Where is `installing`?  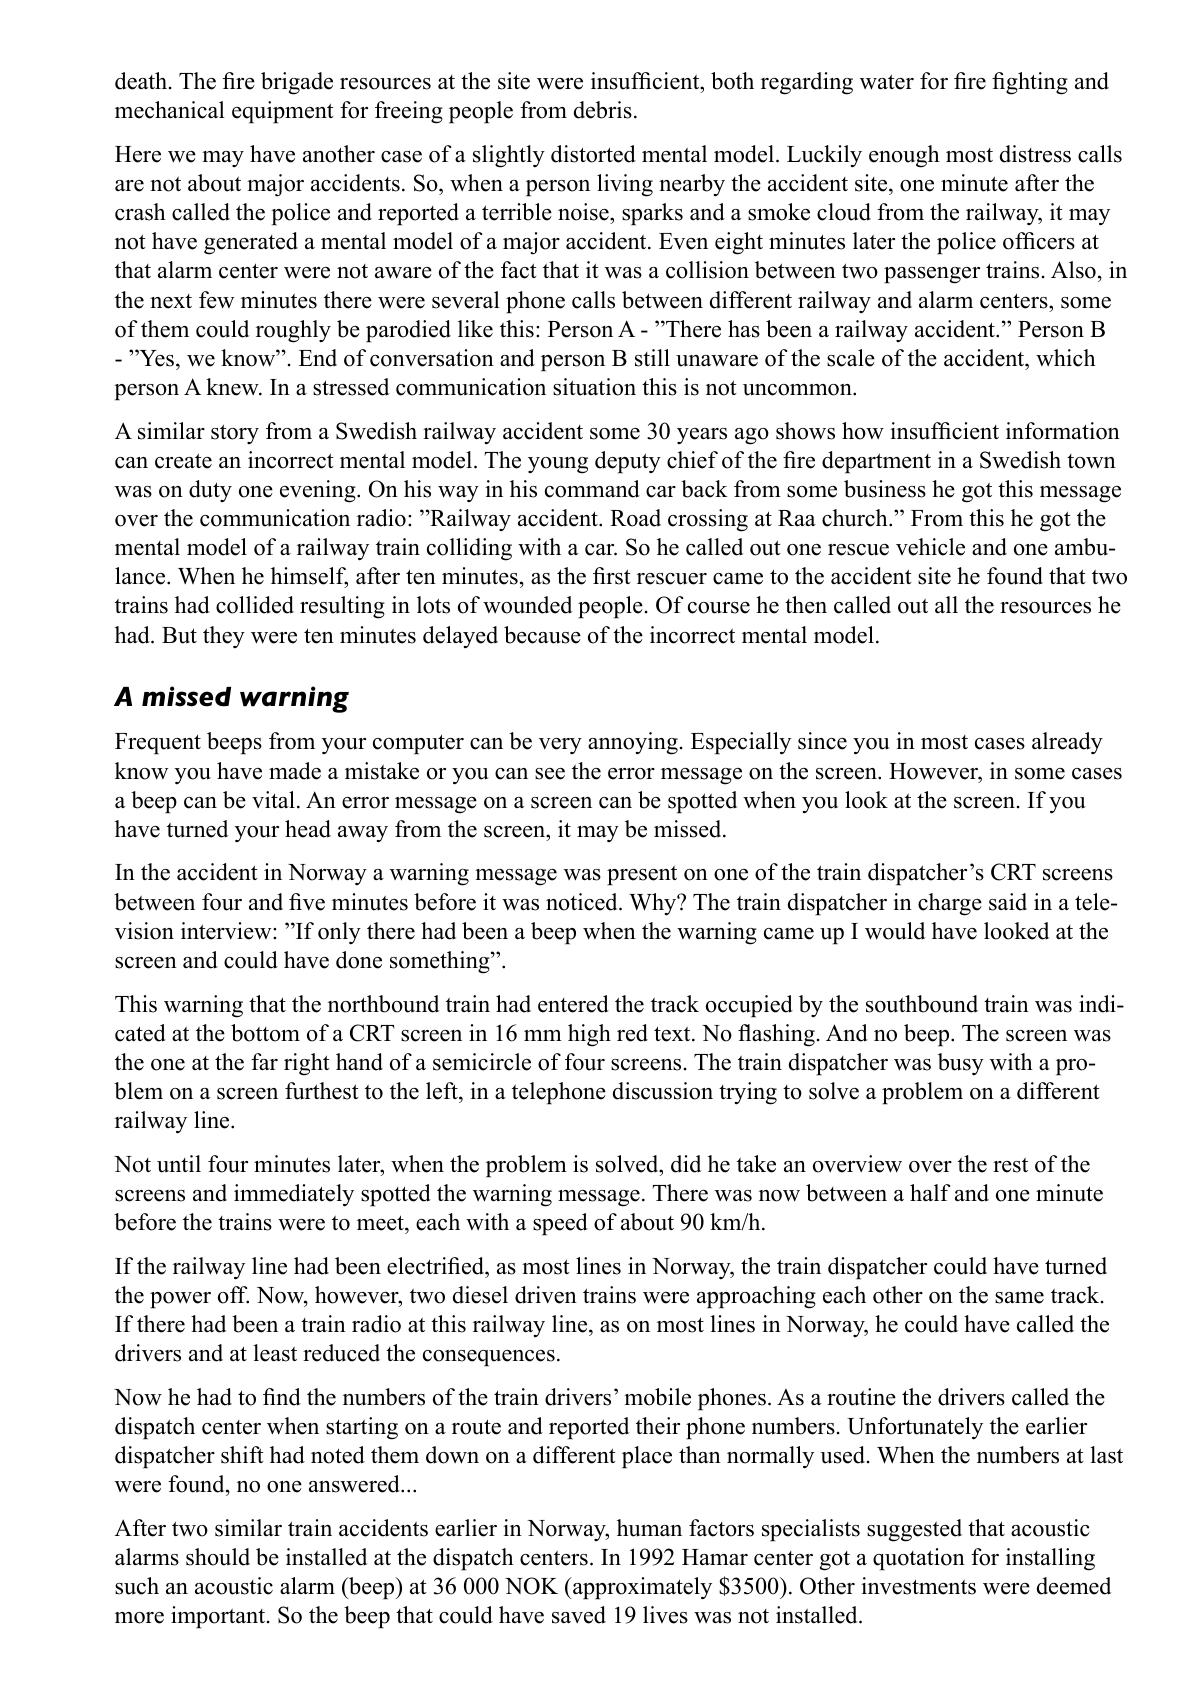 installing is located at coordinates (1050, 1559).
